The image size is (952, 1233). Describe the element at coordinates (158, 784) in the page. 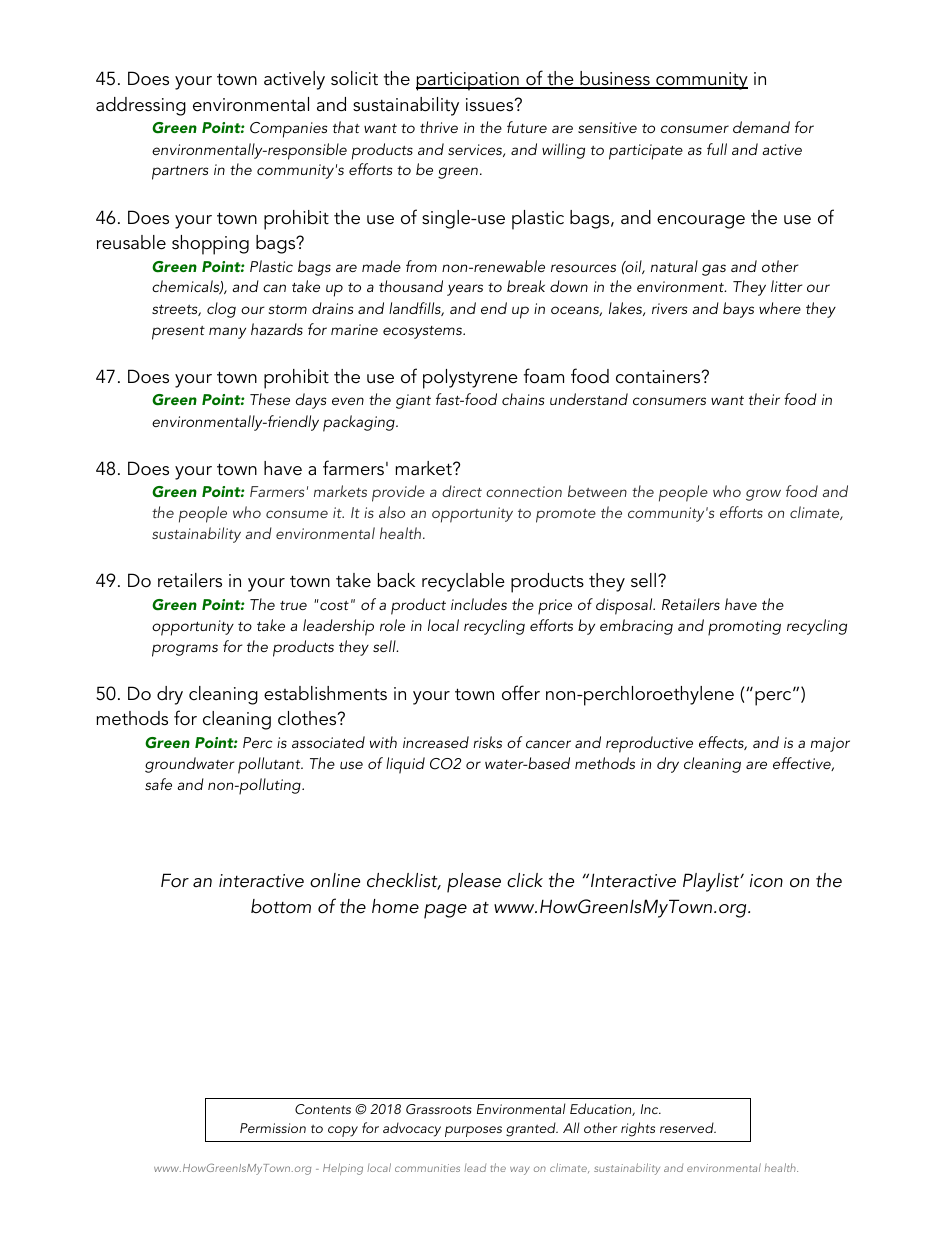

I see `safe` at that location.
